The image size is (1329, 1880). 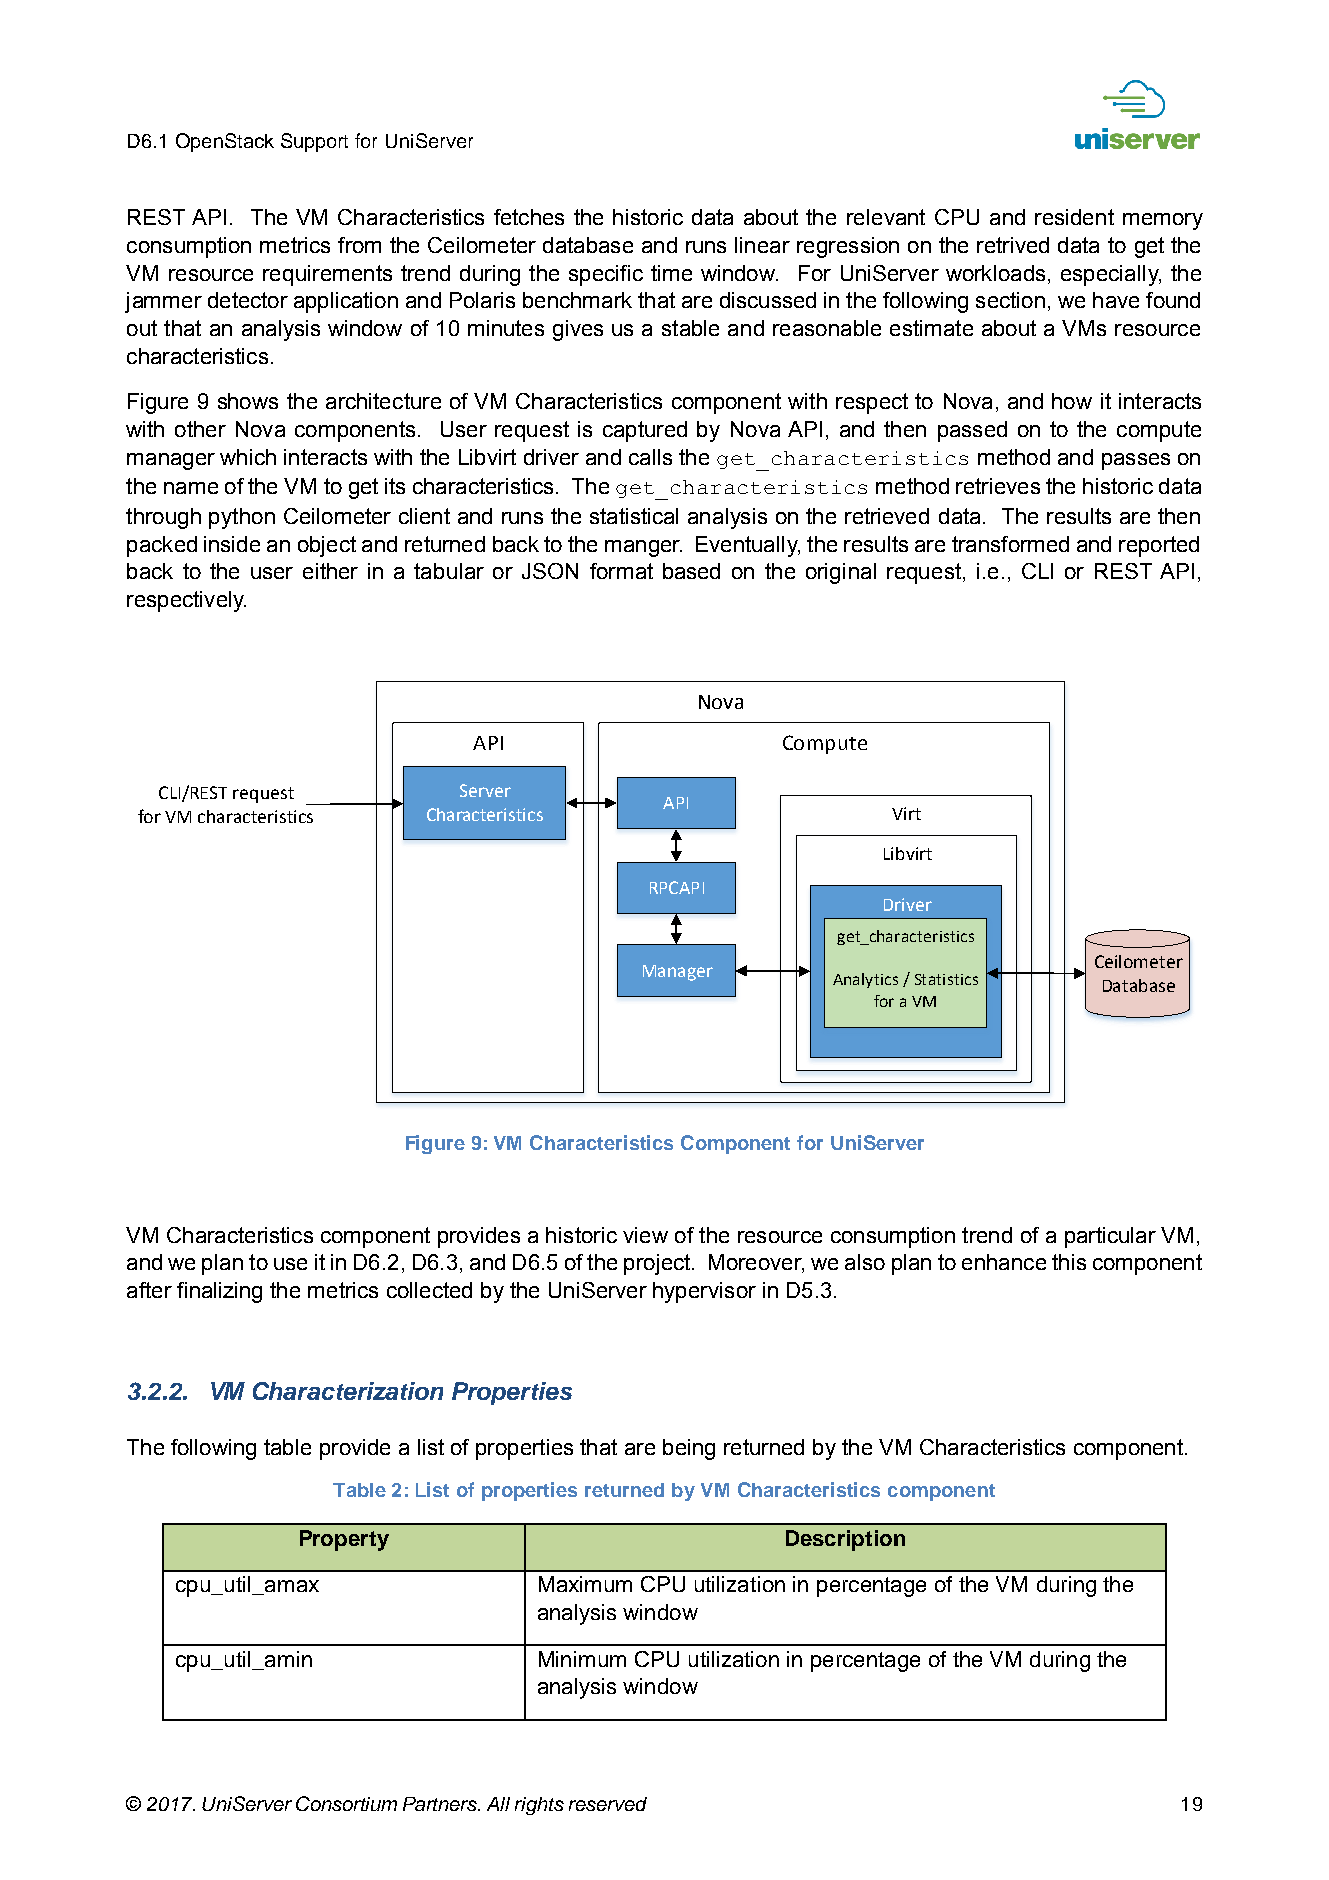 I want to click on Support, so click(x=314, y=142).
